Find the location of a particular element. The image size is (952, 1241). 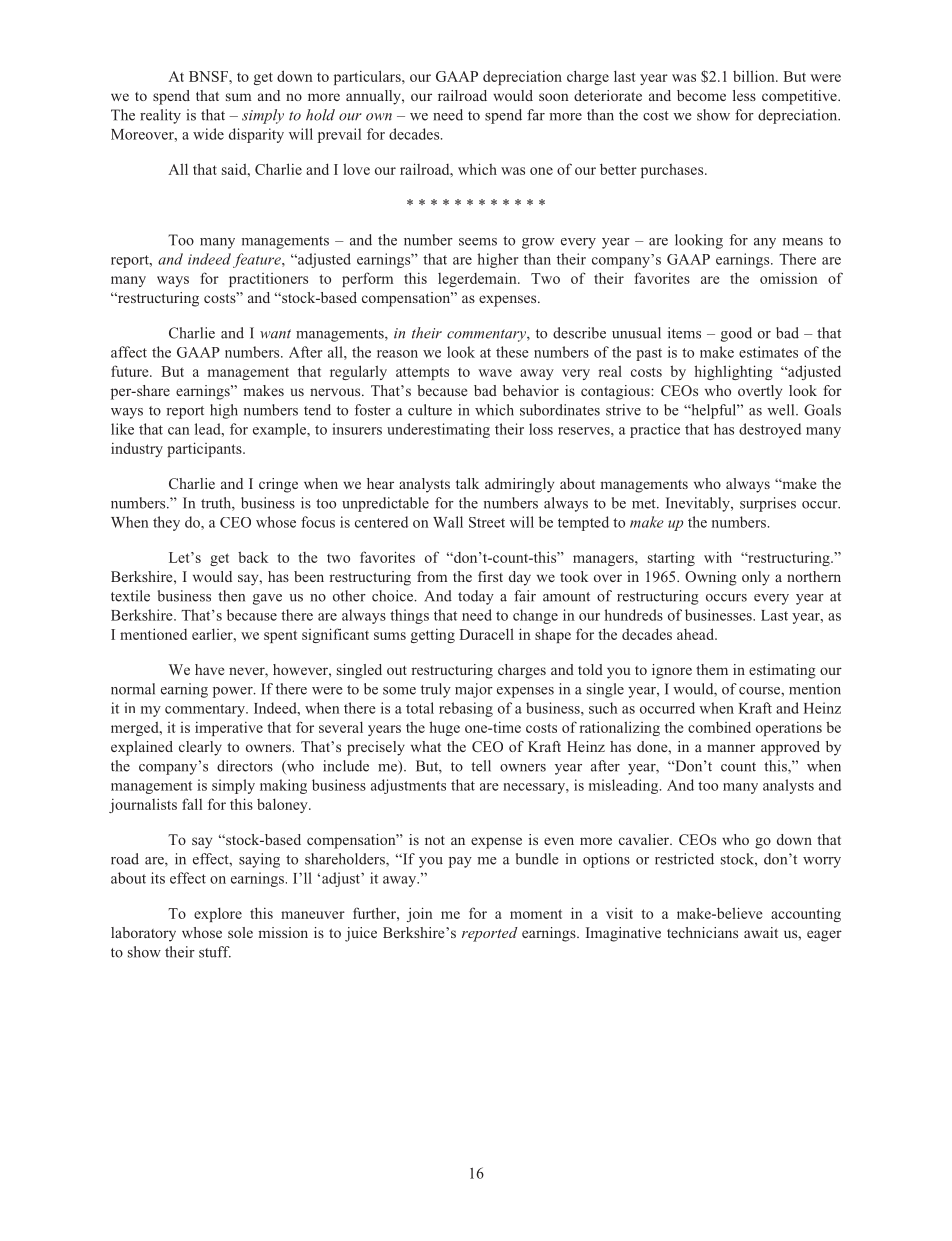

far is located at coordinates (536, 115).
